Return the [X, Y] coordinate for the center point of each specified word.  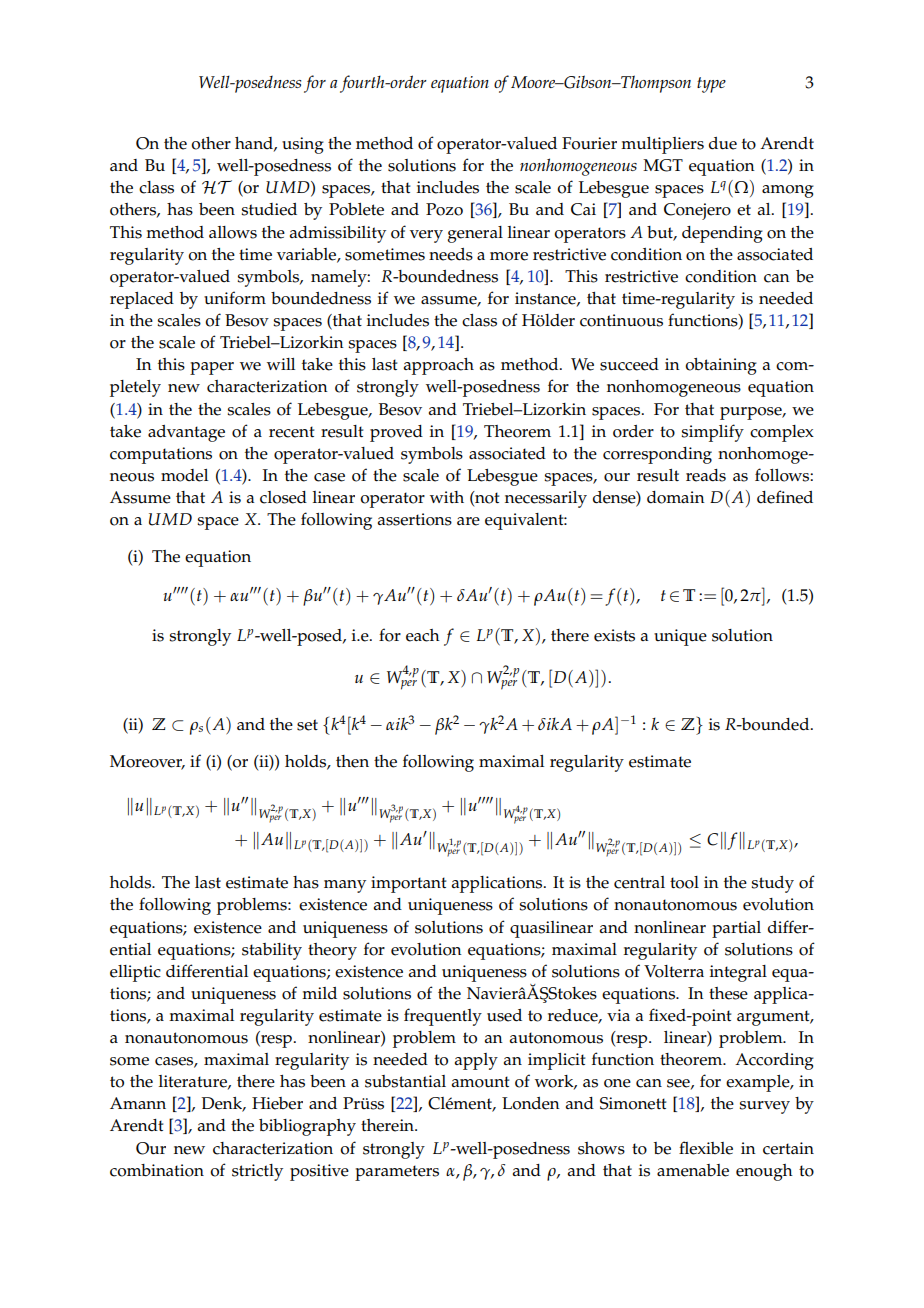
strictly [257, 1172]
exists [614, 635]
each [423, 635]
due [723, 143]
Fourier [589, 143]
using [303, 145]
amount [481, 1082]
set [307, 725]
